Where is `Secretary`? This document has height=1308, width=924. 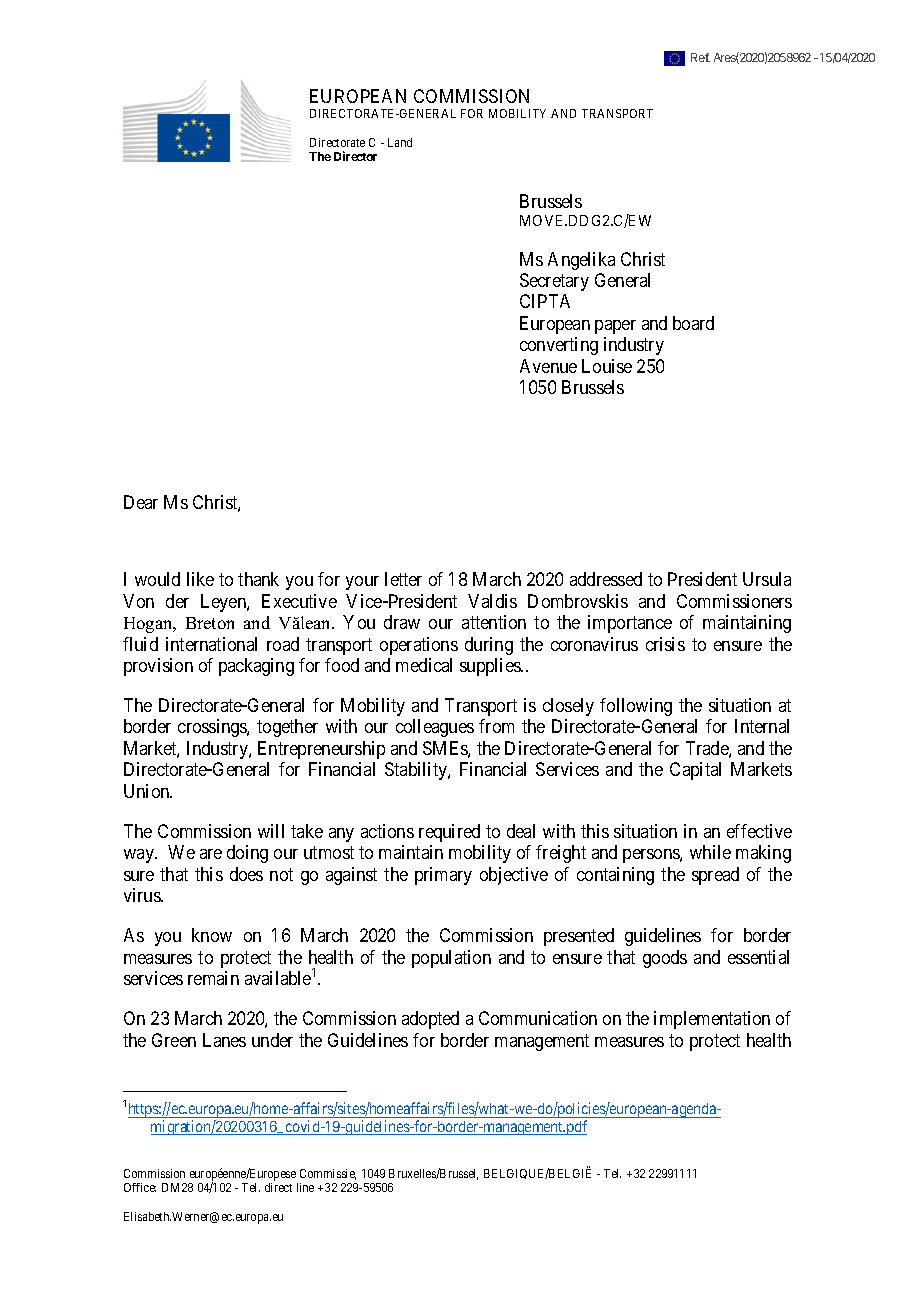
Secretary is located at coordinates (554, 282).
